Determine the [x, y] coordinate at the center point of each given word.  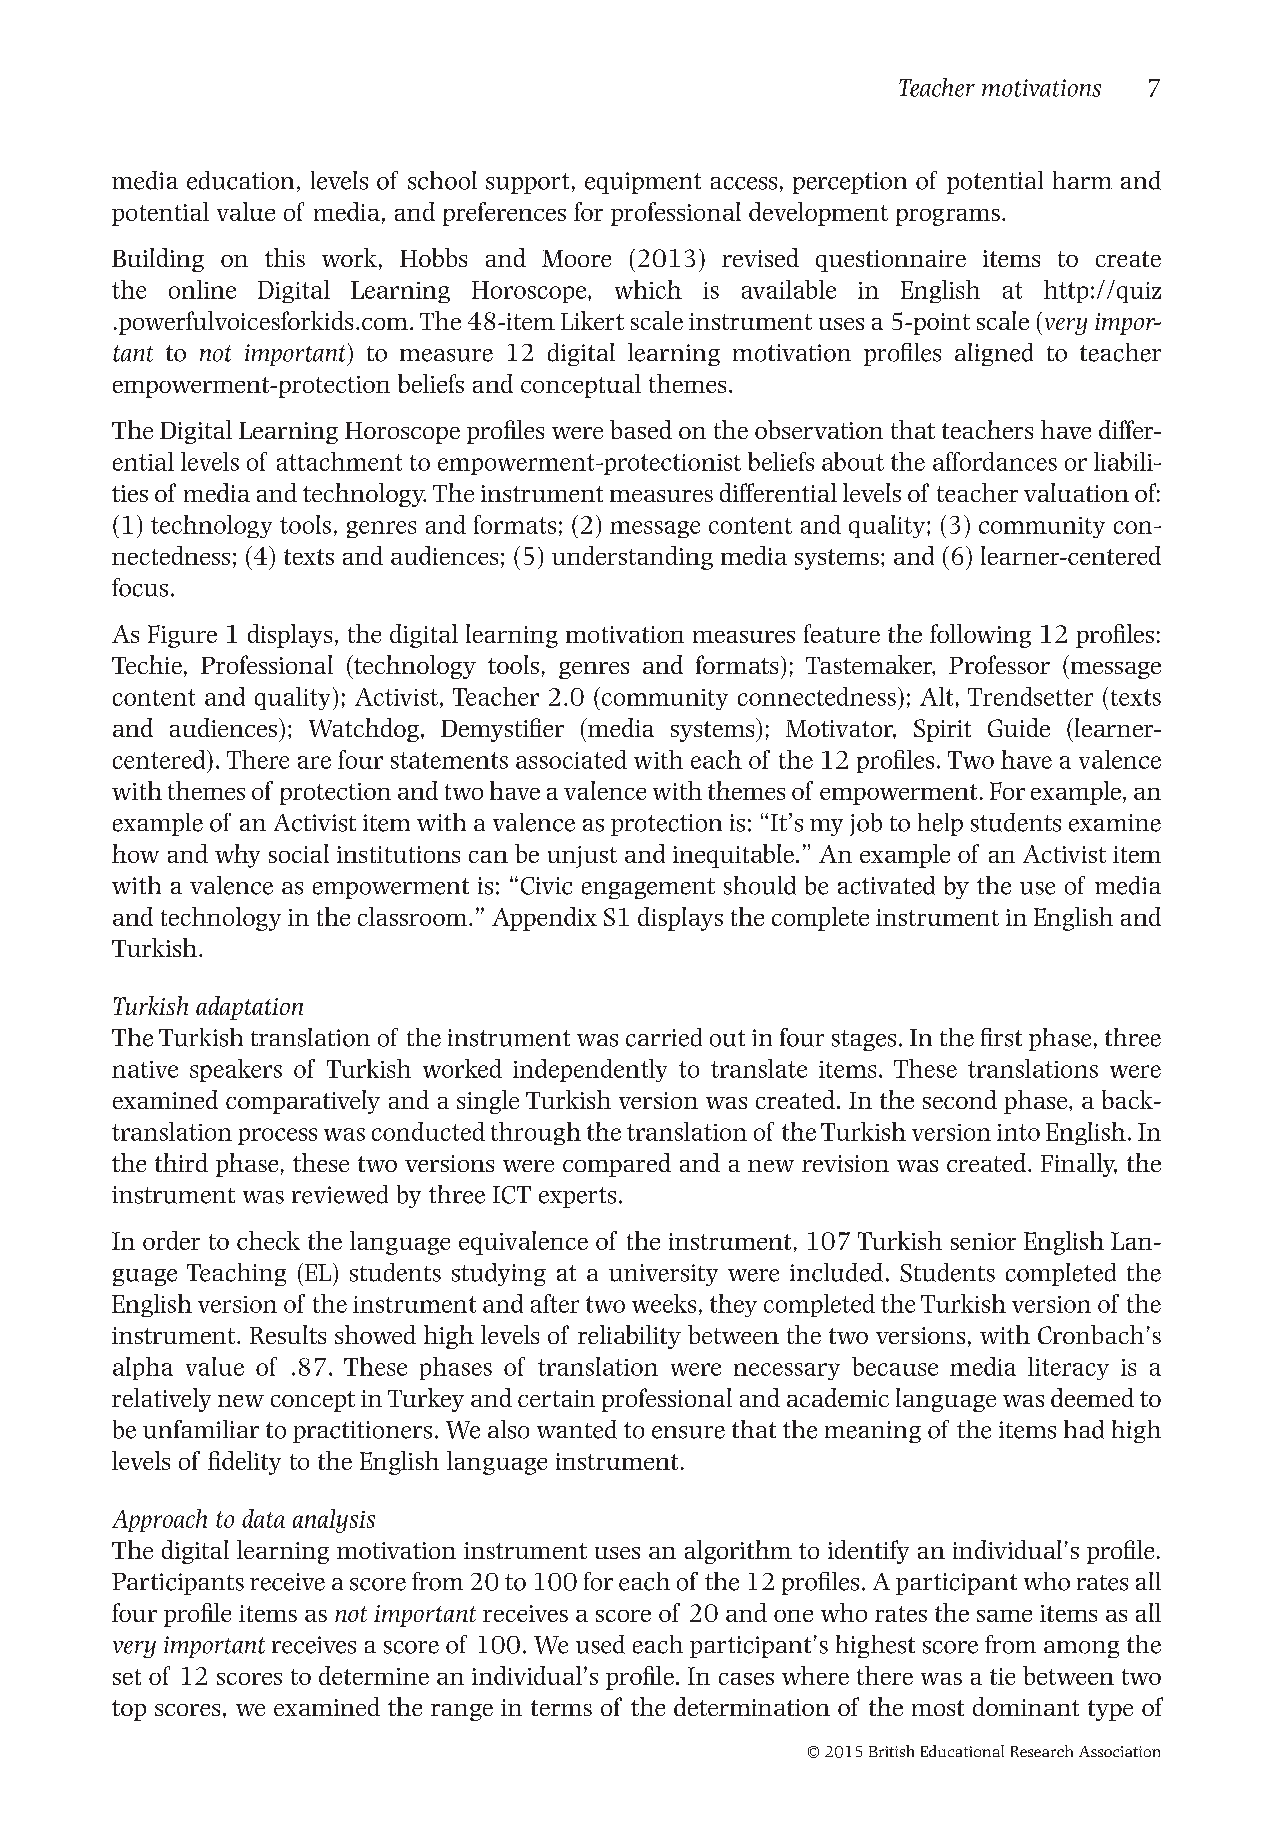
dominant [1026, 1706]
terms [561, 1708]
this [285, 257]
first [1001, 1037]
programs [948, 217]
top [129, 1710]
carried [664, 1037]
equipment [643, 183]
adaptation [249, 1008]
